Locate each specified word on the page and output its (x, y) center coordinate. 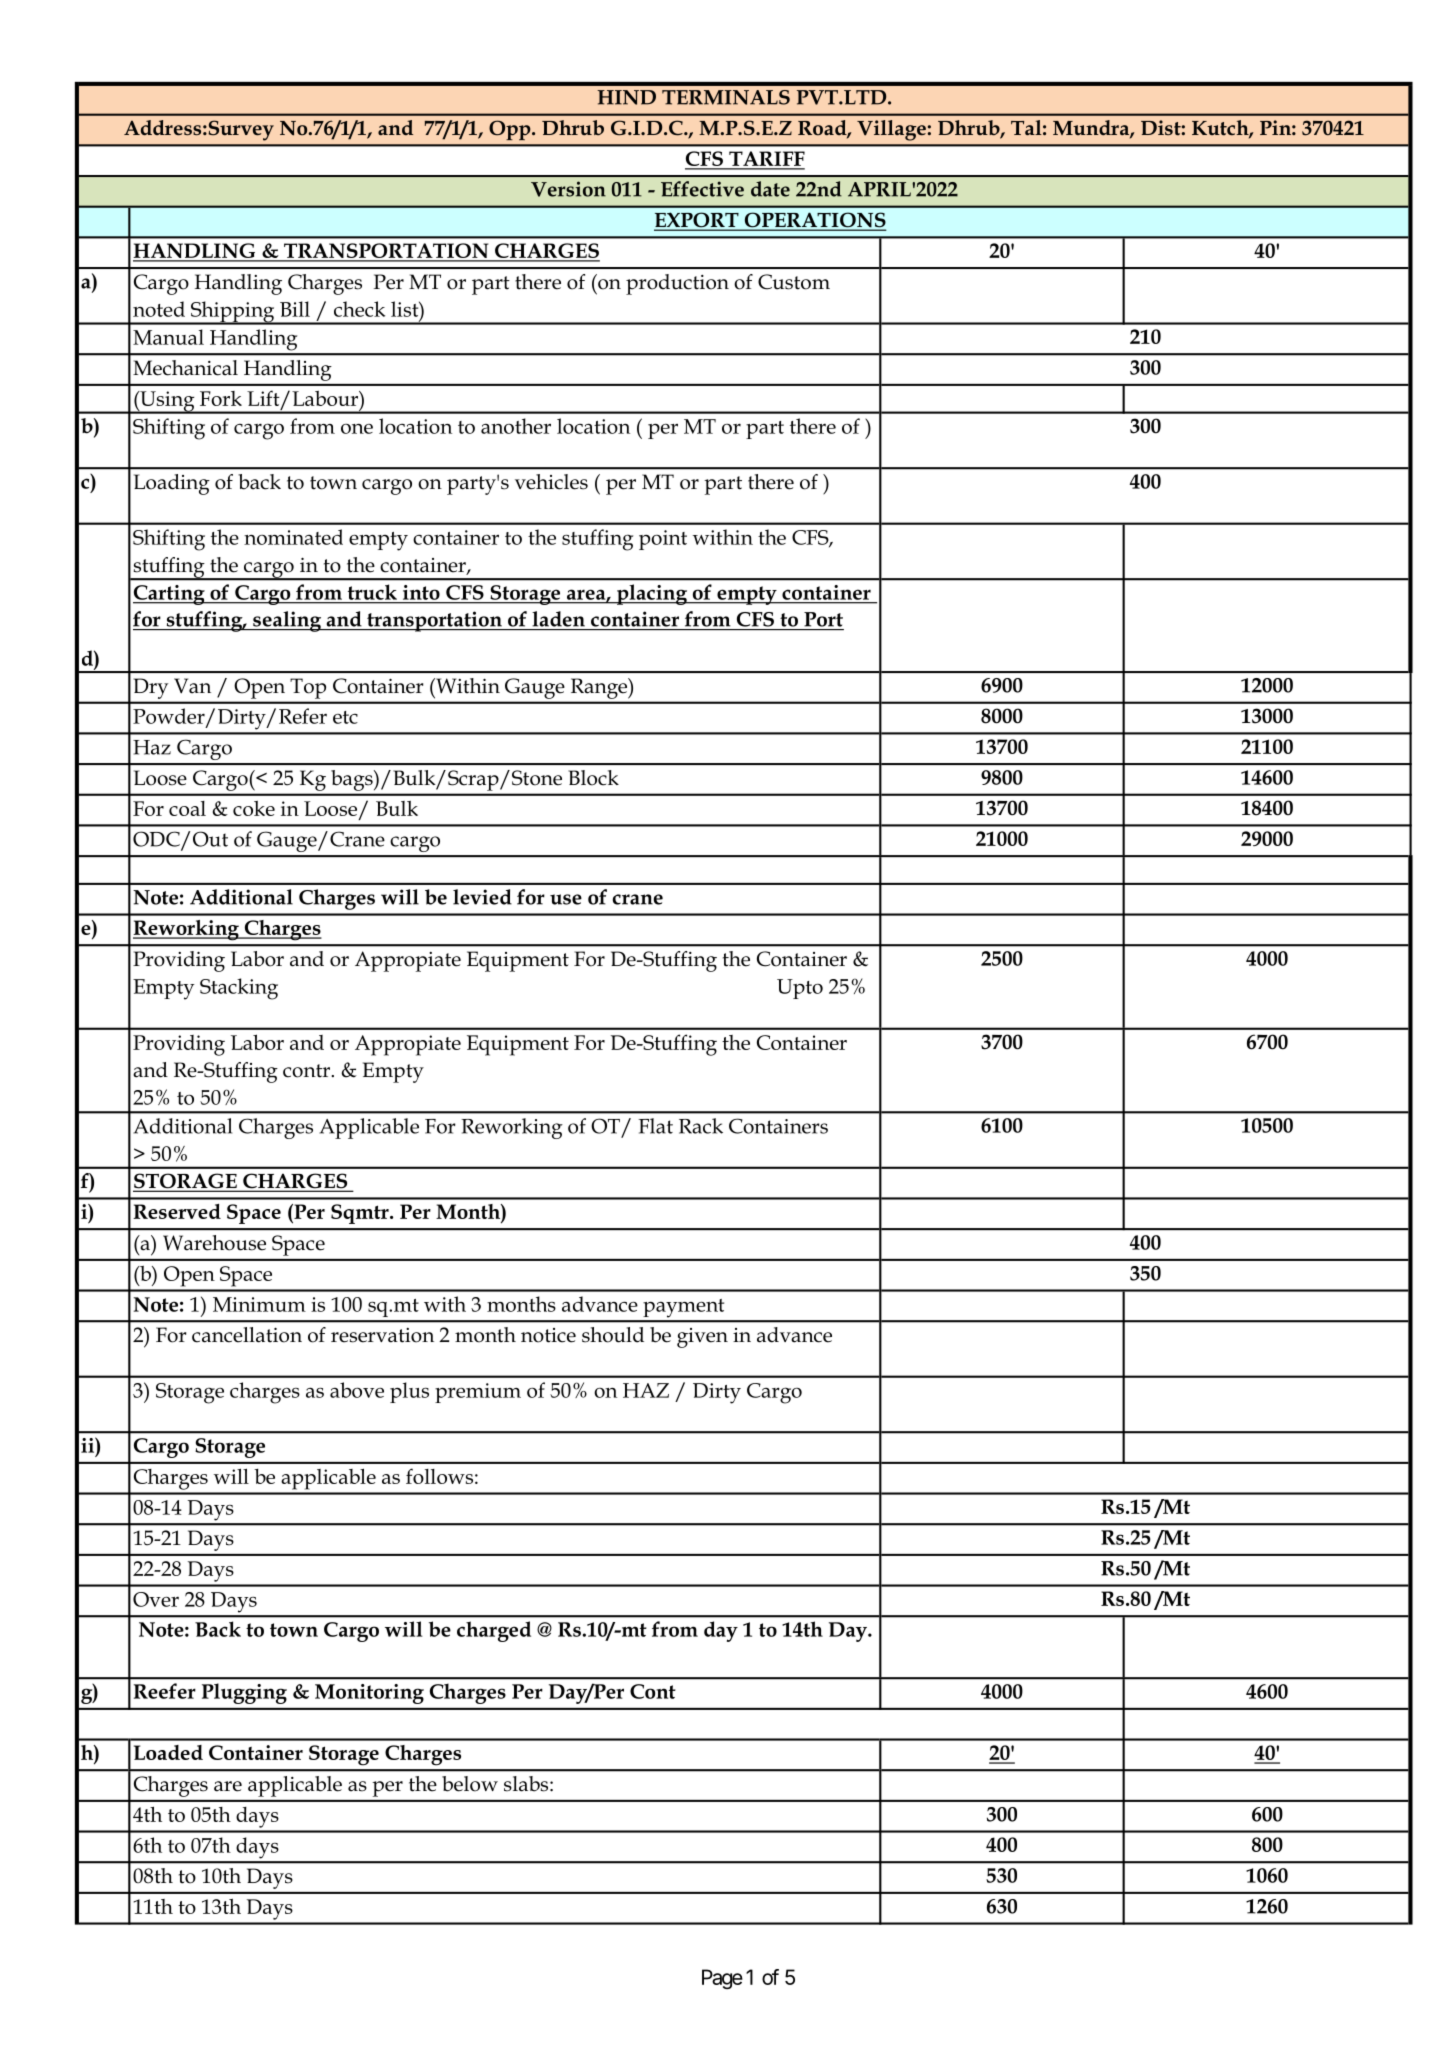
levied (482, 897)
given (702, 1338)
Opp (511, 130)
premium (478, 1393)
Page (722, 1979)
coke (254, 808)
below (470, 1784)
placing (652, 594)
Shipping (233, 313)
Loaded (168, 1752)
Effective (702, 189)
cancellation (247, 1335)
